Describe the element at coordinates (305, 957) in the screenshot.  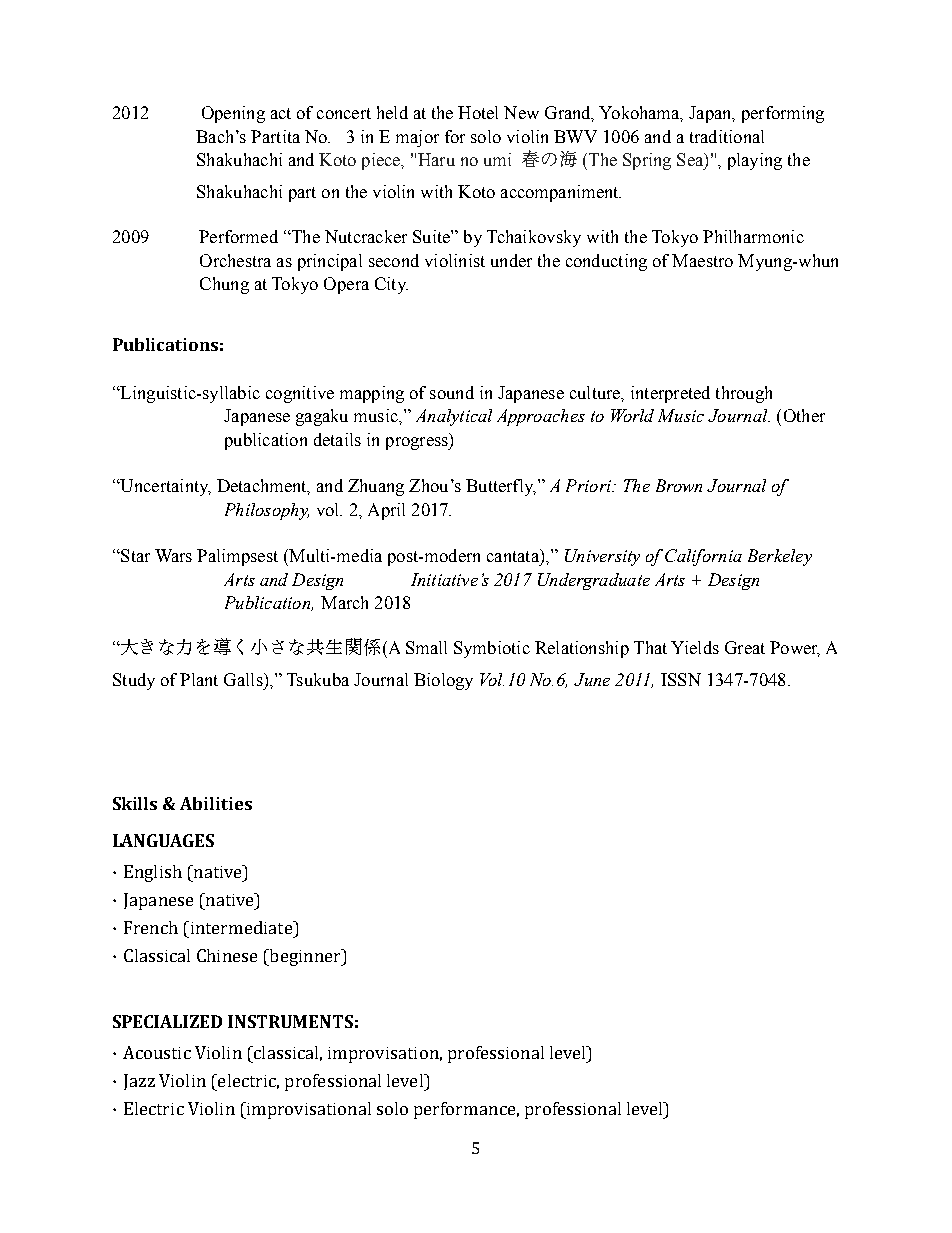
I see `beginner` at that location.
